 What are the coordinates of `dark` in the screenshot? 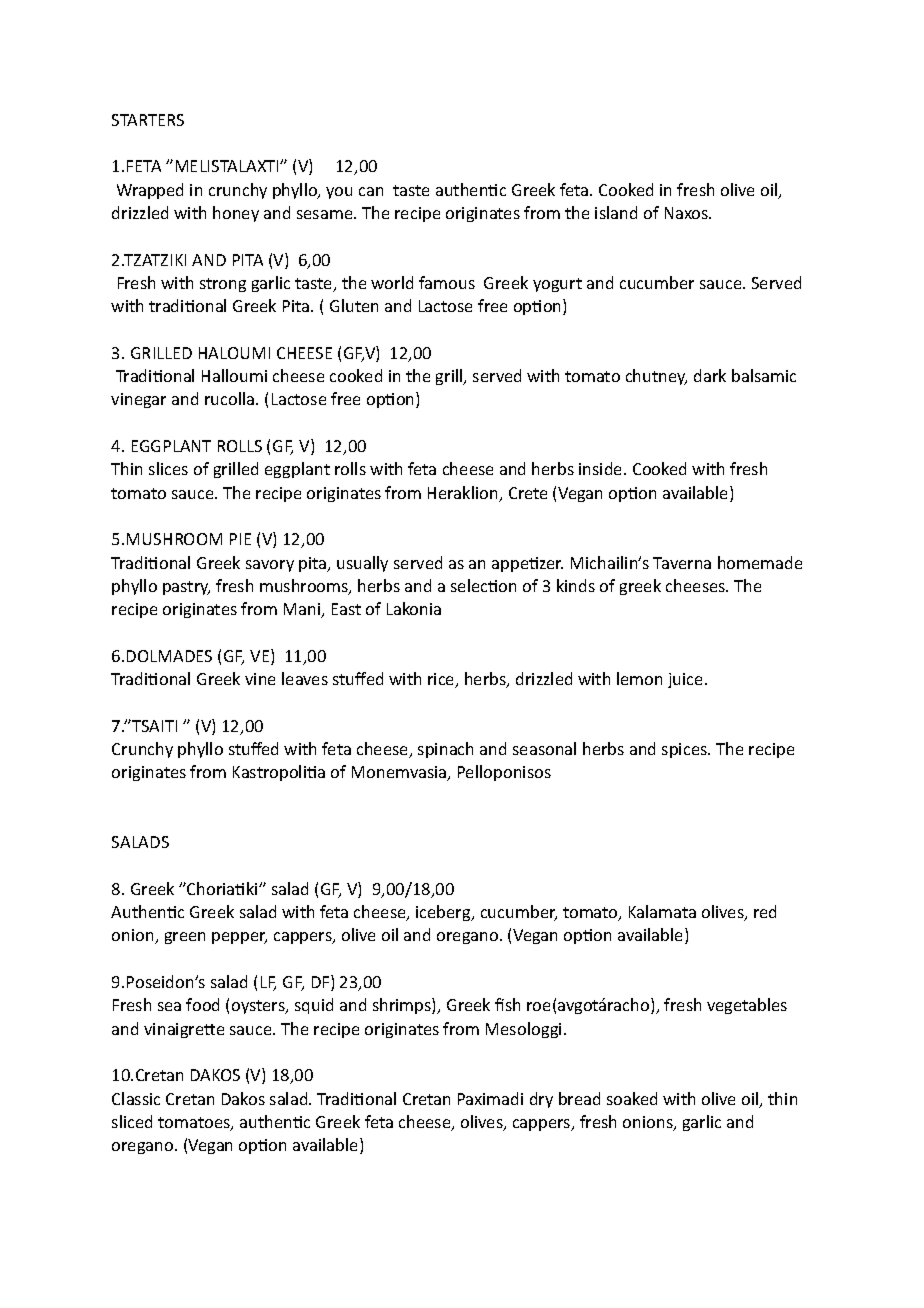 It's located at (710, 375).
